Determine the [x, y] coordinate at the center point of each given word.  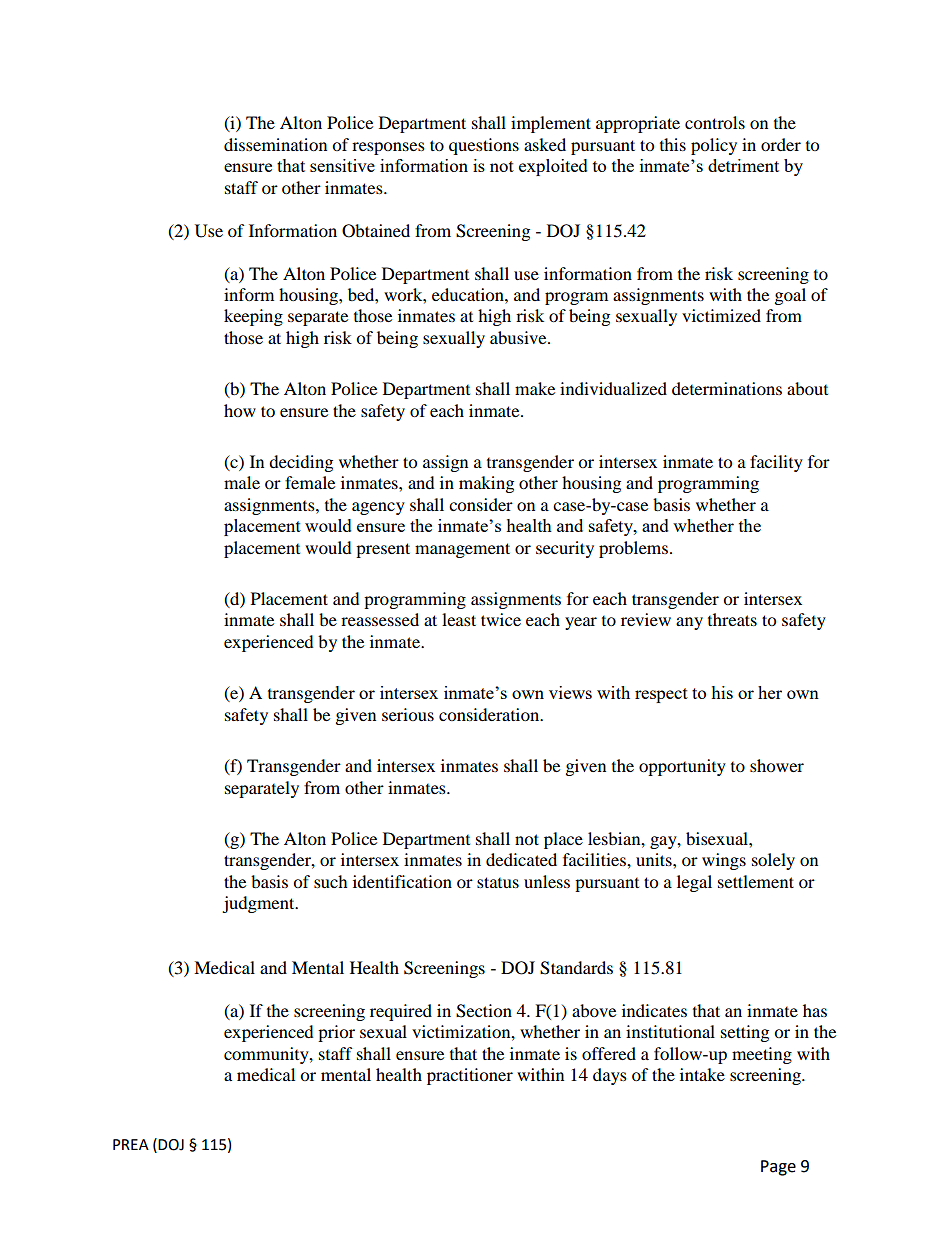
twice [501, 619]
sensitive [342, 165]
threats [732, 619]
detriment [743, 165]
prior [336, 1033]
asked [545, 144]
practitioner [470, 1076]
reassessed [380, 619]
